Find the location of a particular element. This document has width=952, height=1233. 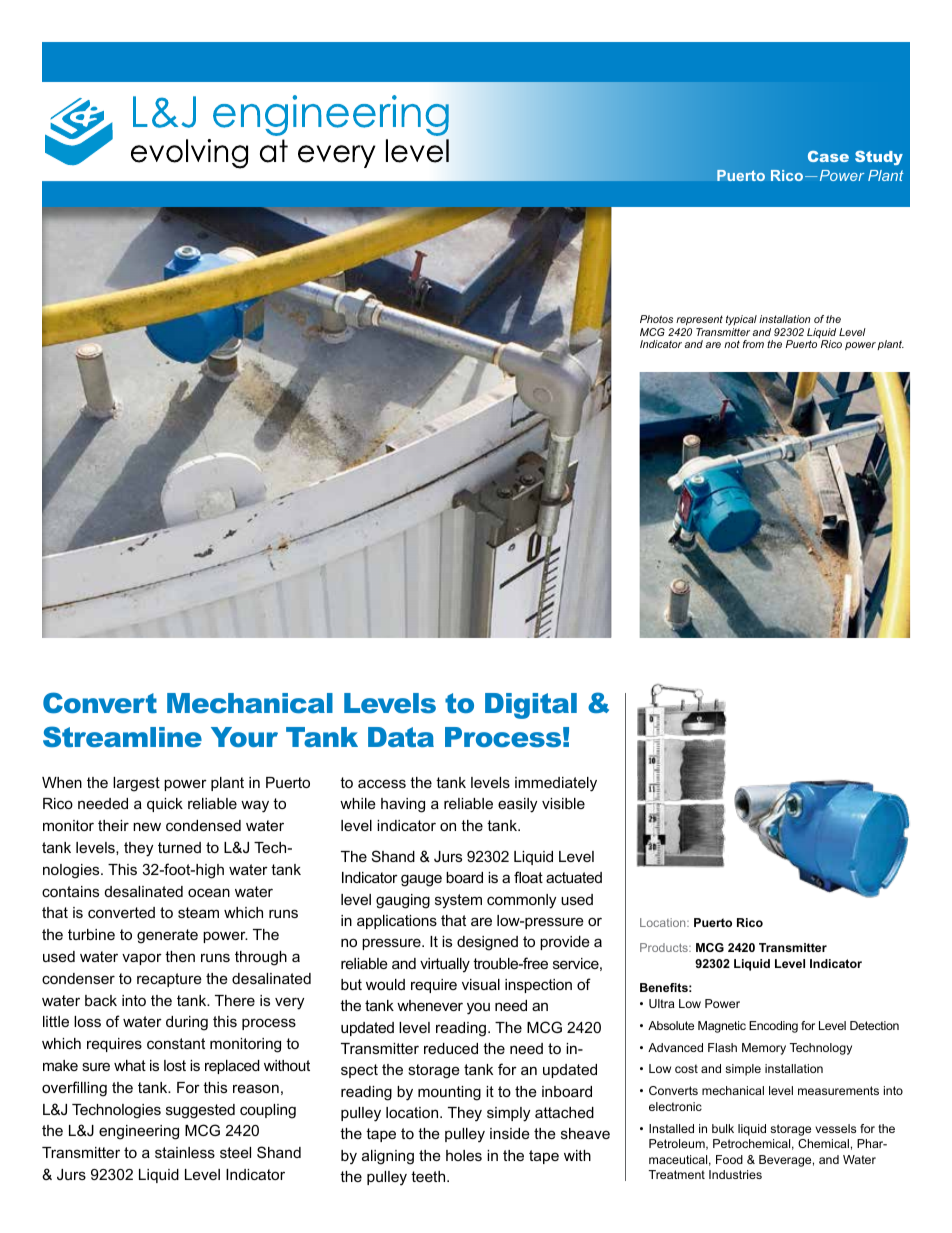

immediately is located at coordinates (556, 784).
